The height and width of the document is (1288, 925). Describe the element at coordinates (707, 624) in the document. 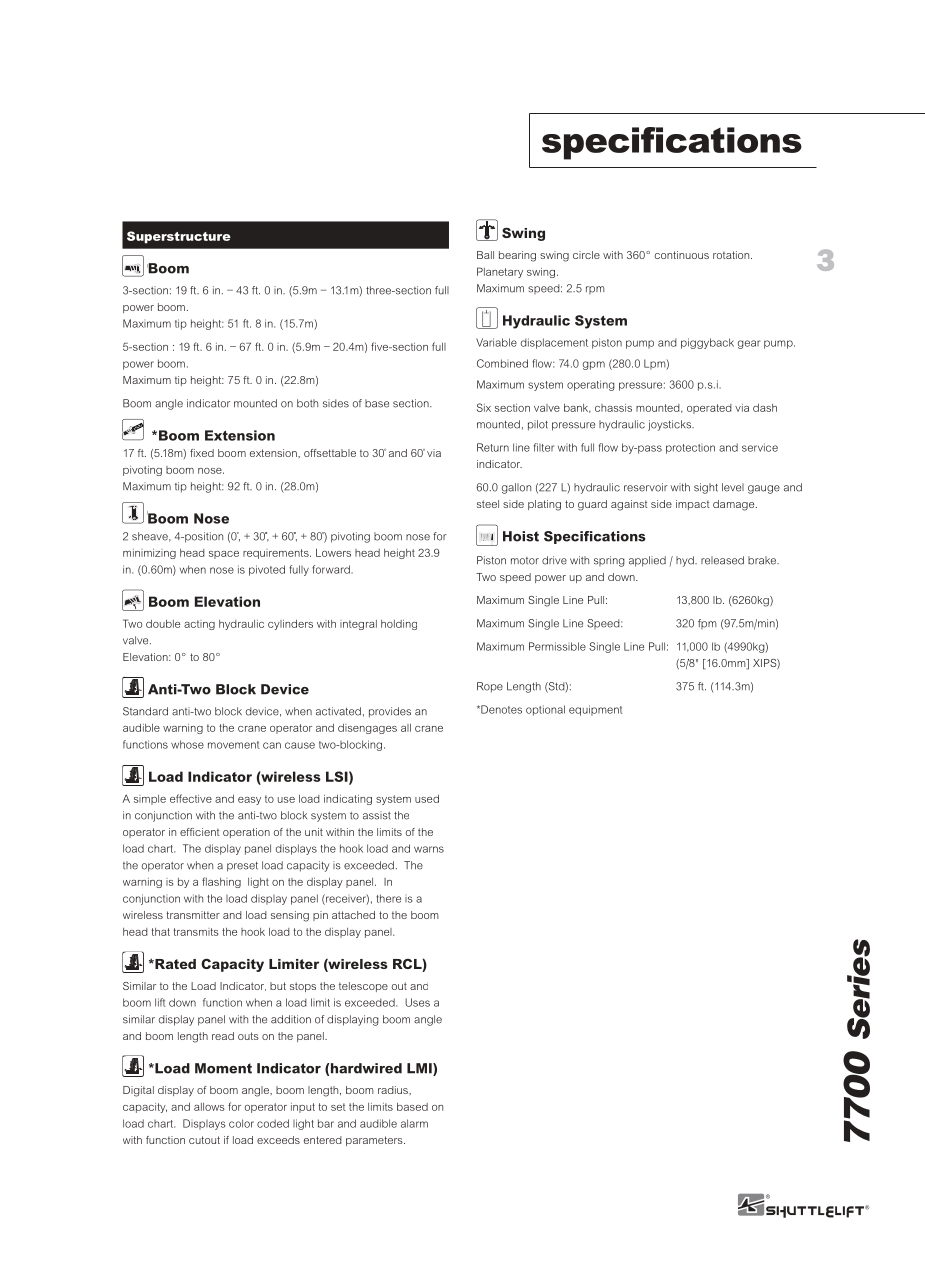

I see `fpm` at that location.
